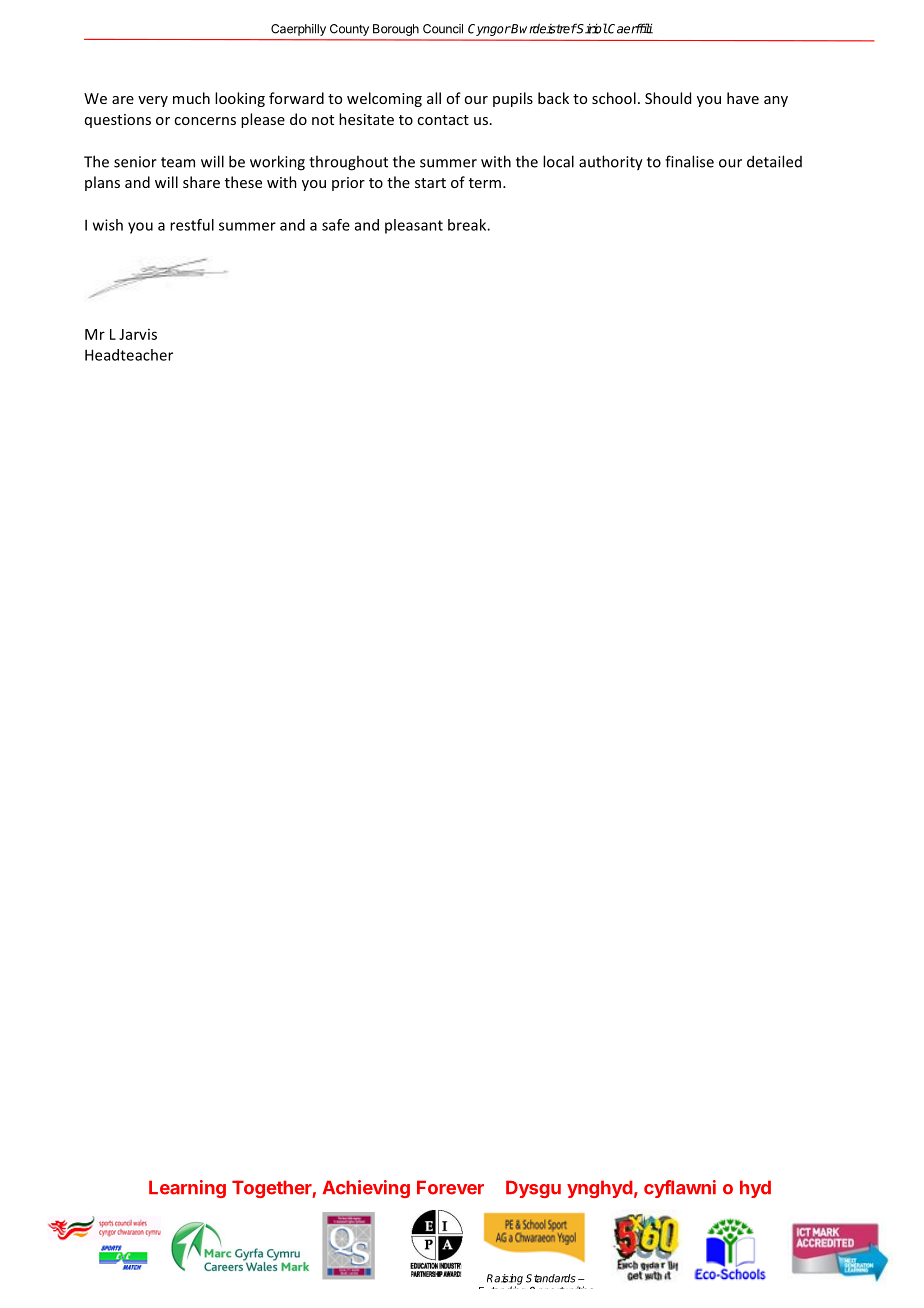 Image resolution: width=924 pixels, height=1308 pixels. Describe the element at coordinates (191, 98) in the page. I see `much` at that location.
